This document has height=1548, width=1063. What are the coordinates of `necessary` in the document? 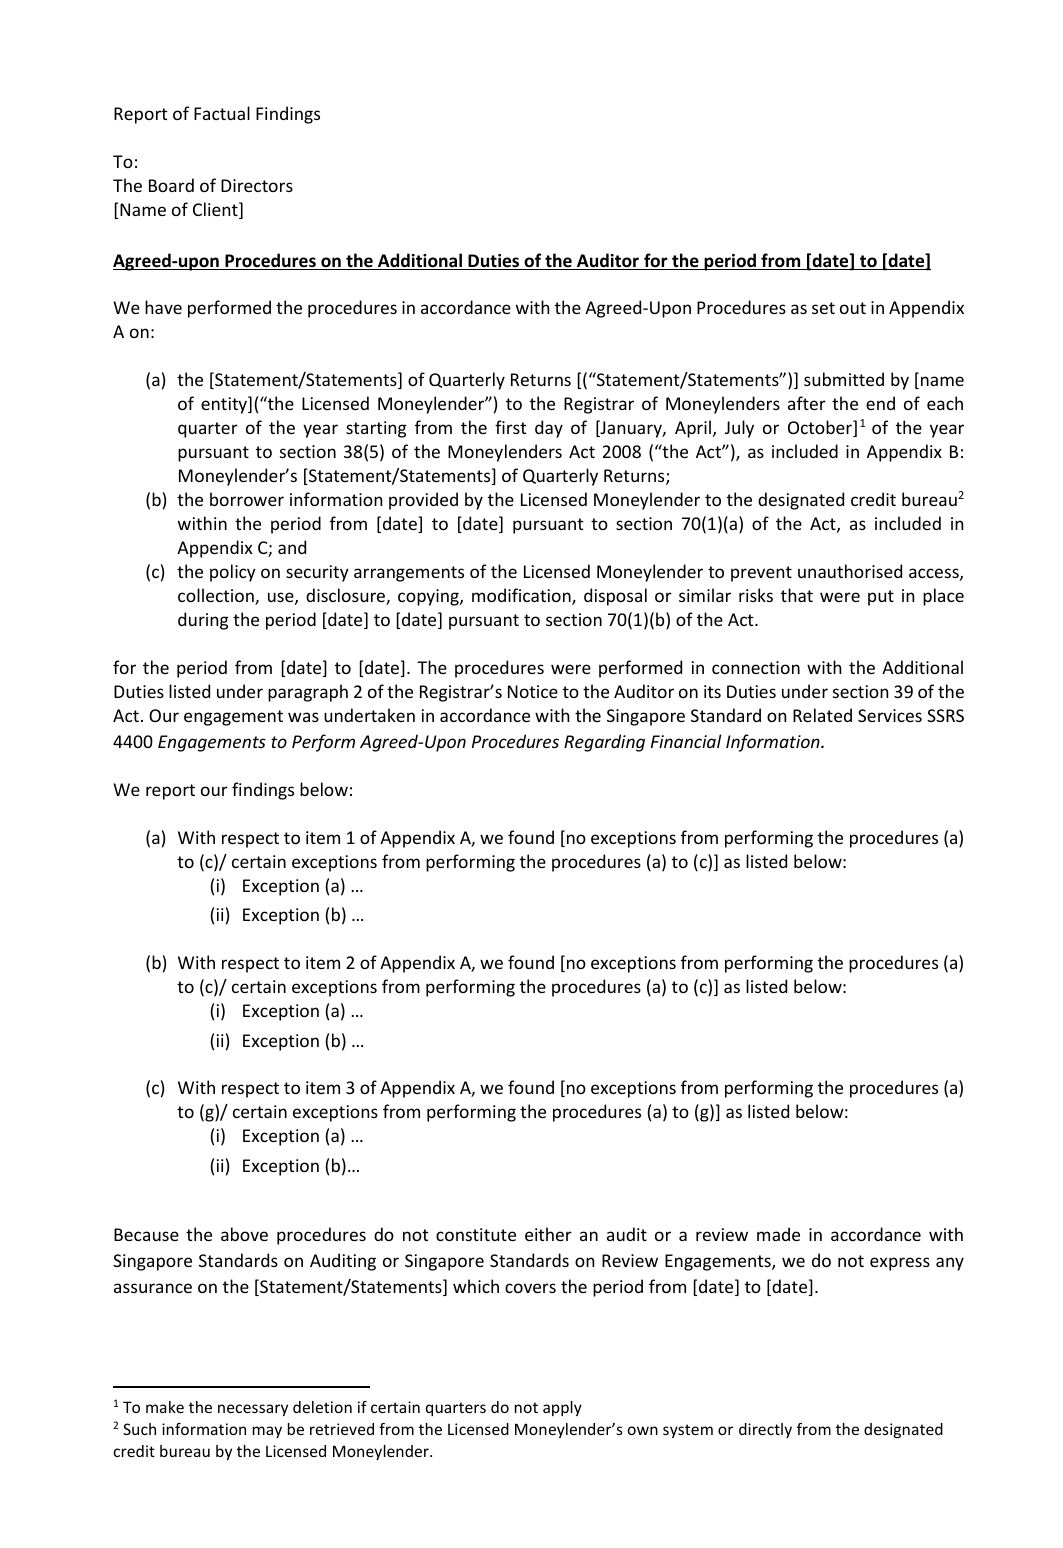 It's located at (253, 1410).
